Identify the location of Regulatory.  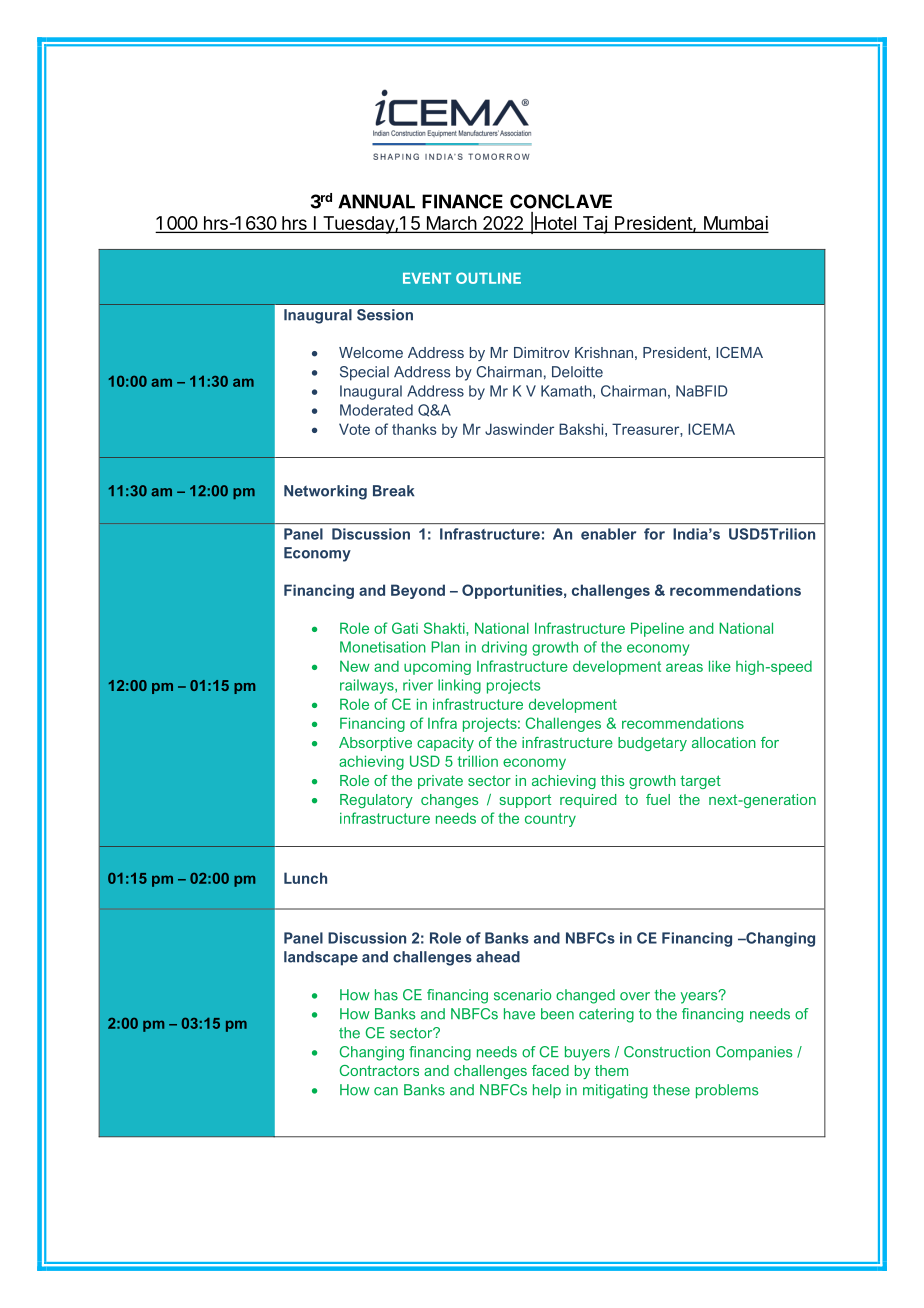
(376, 801).
